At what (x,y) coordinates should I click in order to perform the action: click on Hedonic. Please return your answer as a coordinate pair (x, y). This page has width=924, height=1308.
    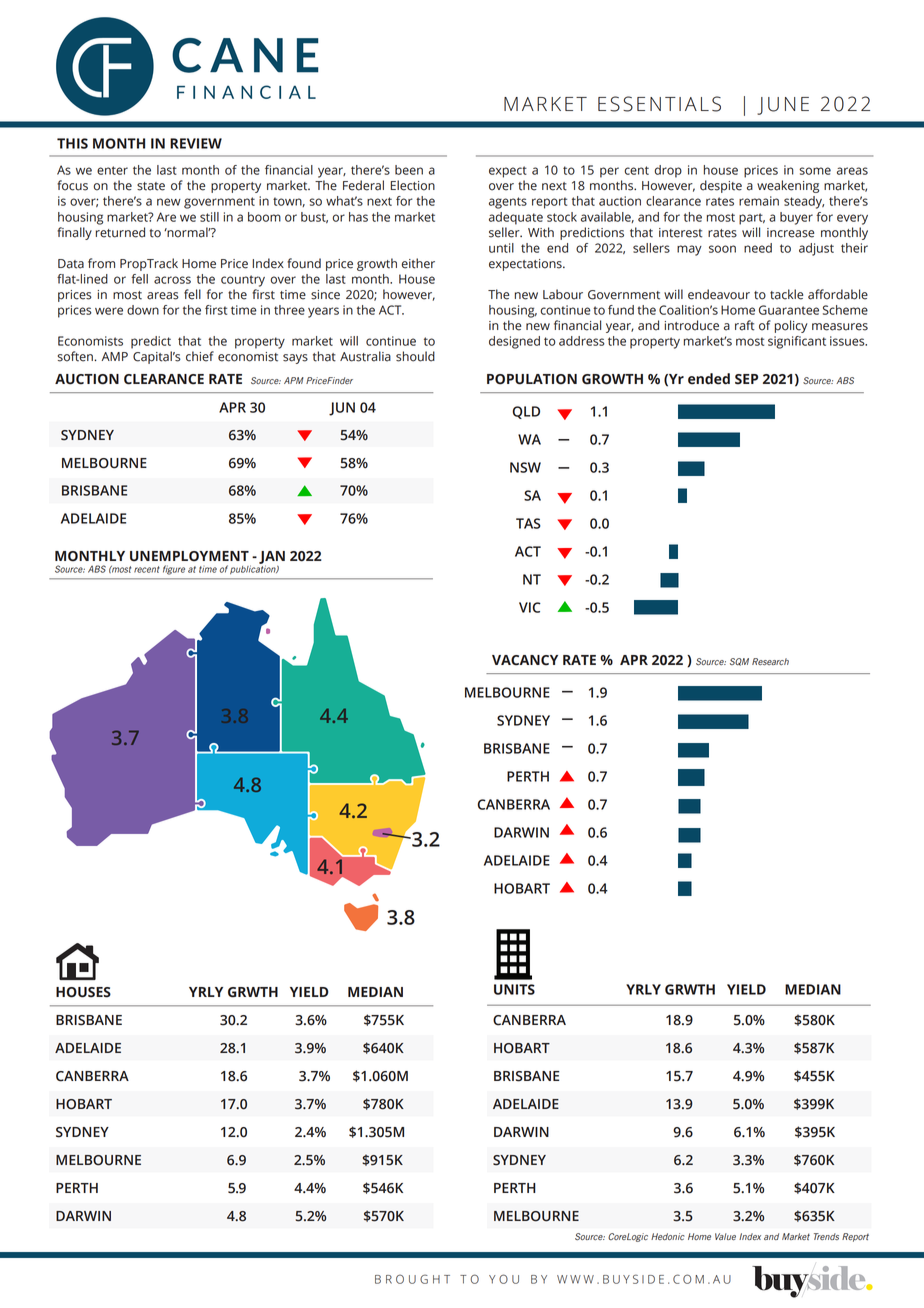
    Looking at the image, I should click on (668, 1236).
